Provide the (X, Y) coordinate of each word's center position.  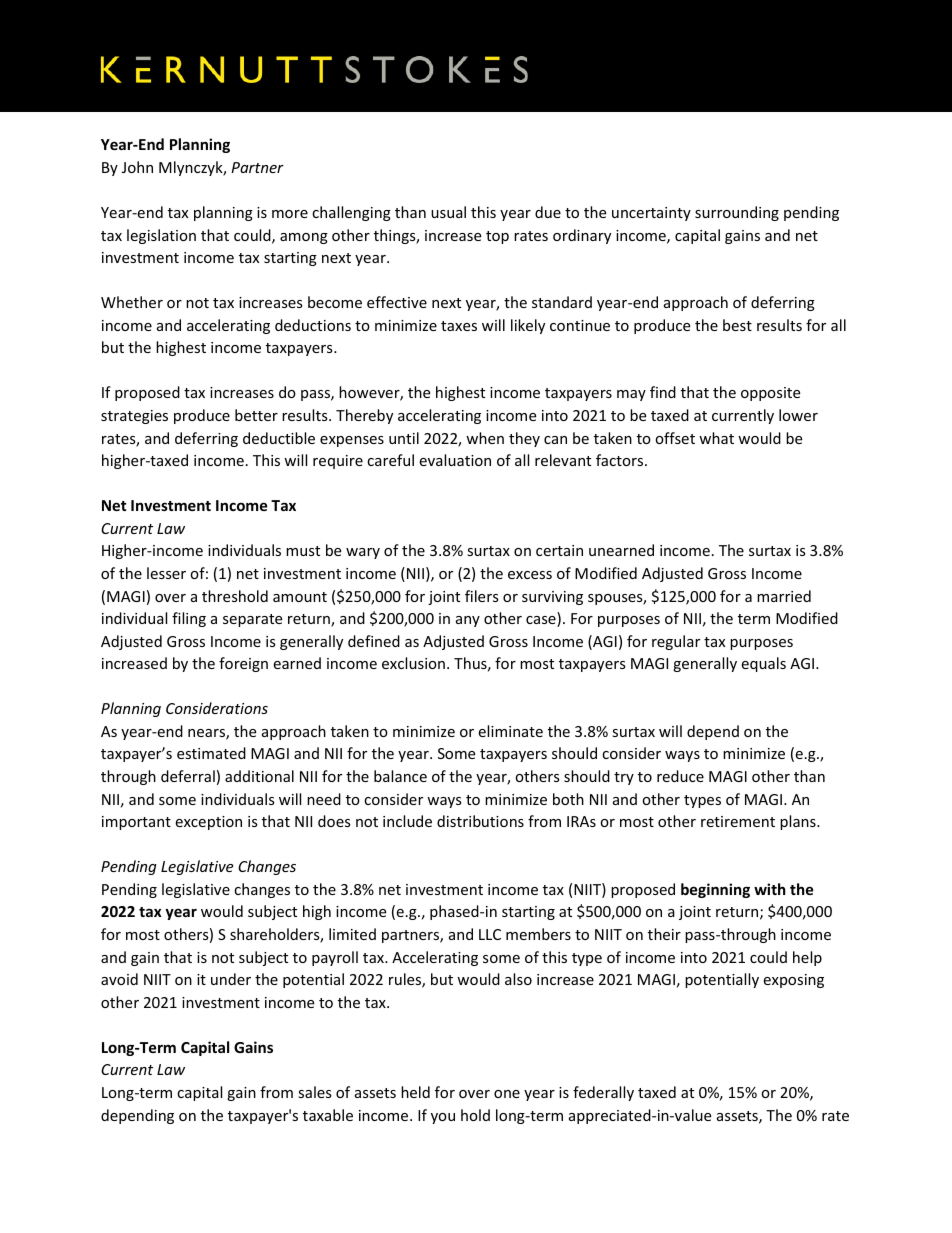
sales (315, 1092)
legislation (161, 236)
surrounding (737, 213)
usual (448, 212)
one (507, 1094)
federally (603, 1093)
